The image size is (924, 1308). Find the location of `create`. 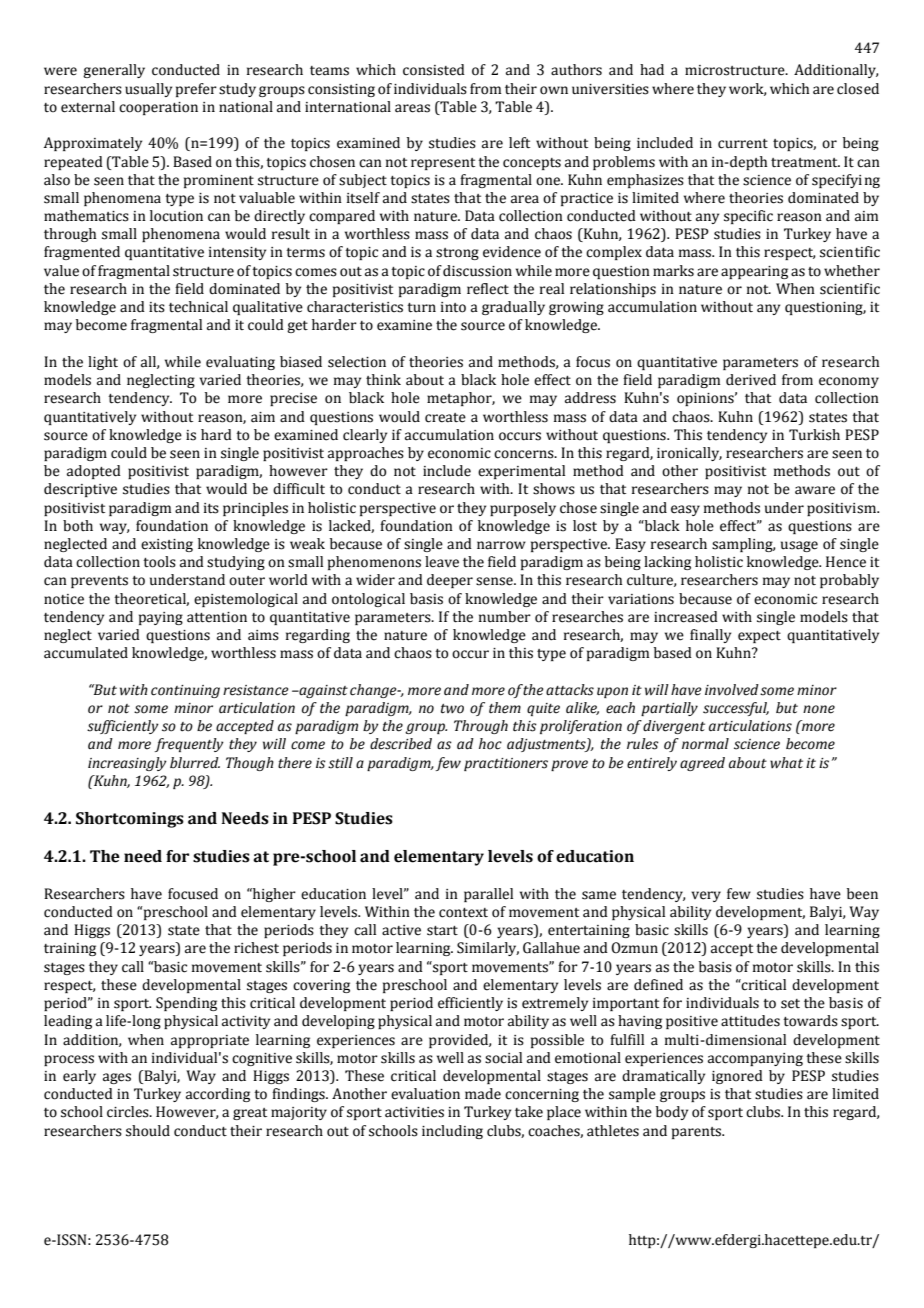

create is located at coordinates (445, 418).
